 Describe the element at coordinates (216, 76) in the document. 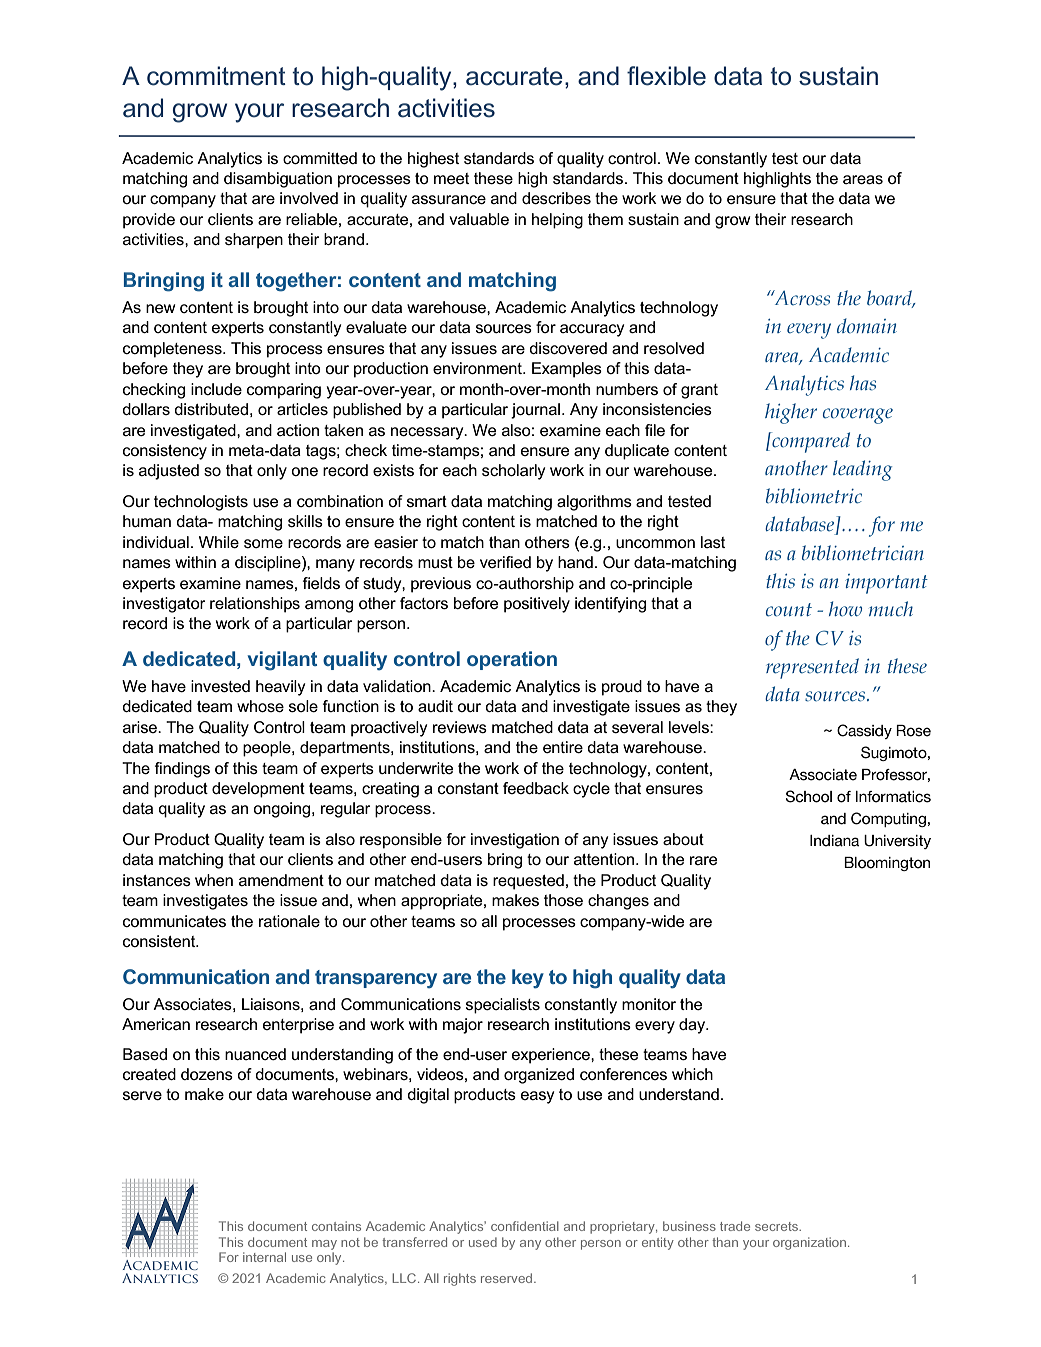

I see `commitment` at that location.
